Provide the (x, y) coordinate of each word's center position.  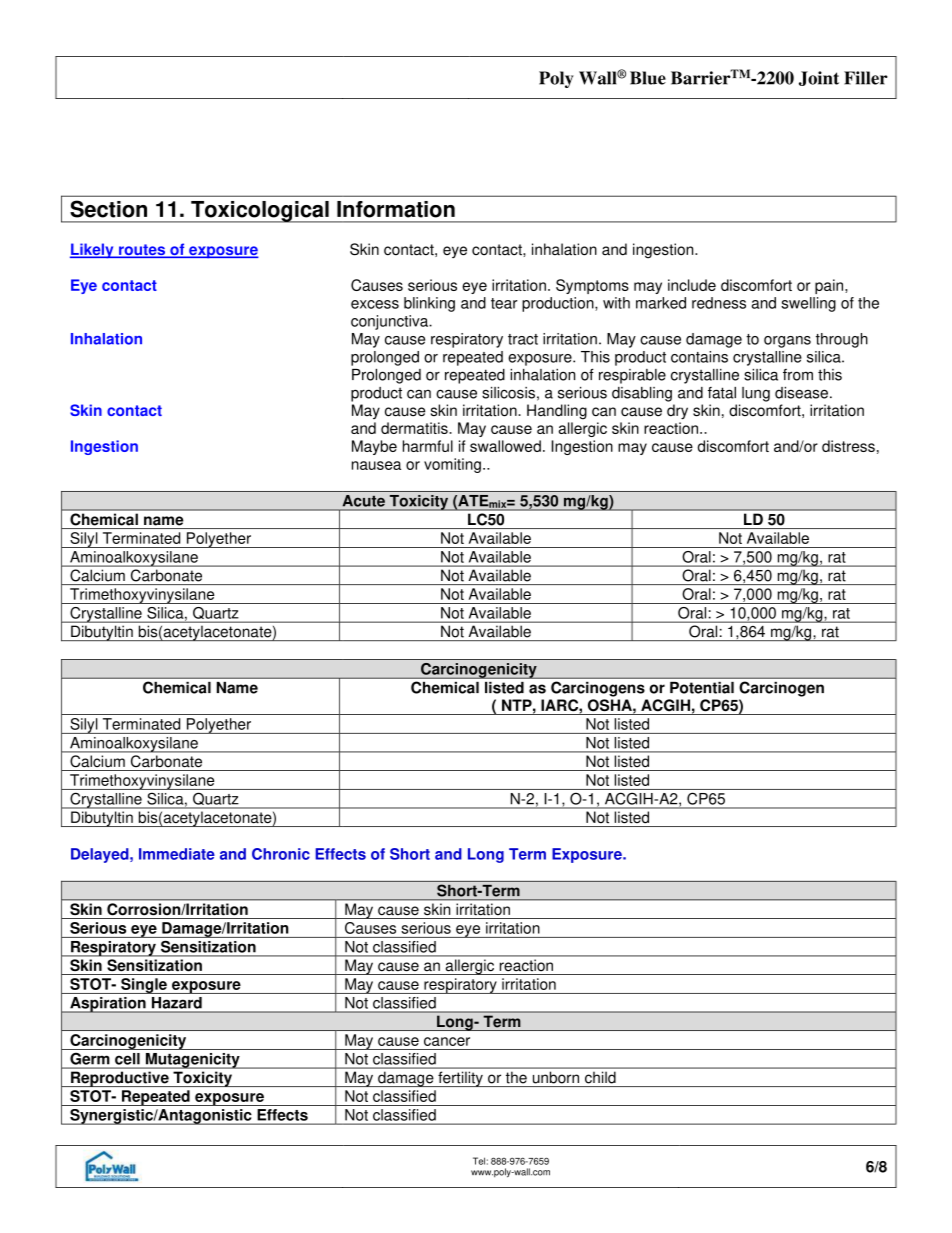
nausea (376, 465)
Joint (819, 78)
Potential (702, 688)
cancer (447, 1041)
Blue (648, 78)
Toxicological (260, 212)
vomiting (452, 465)
